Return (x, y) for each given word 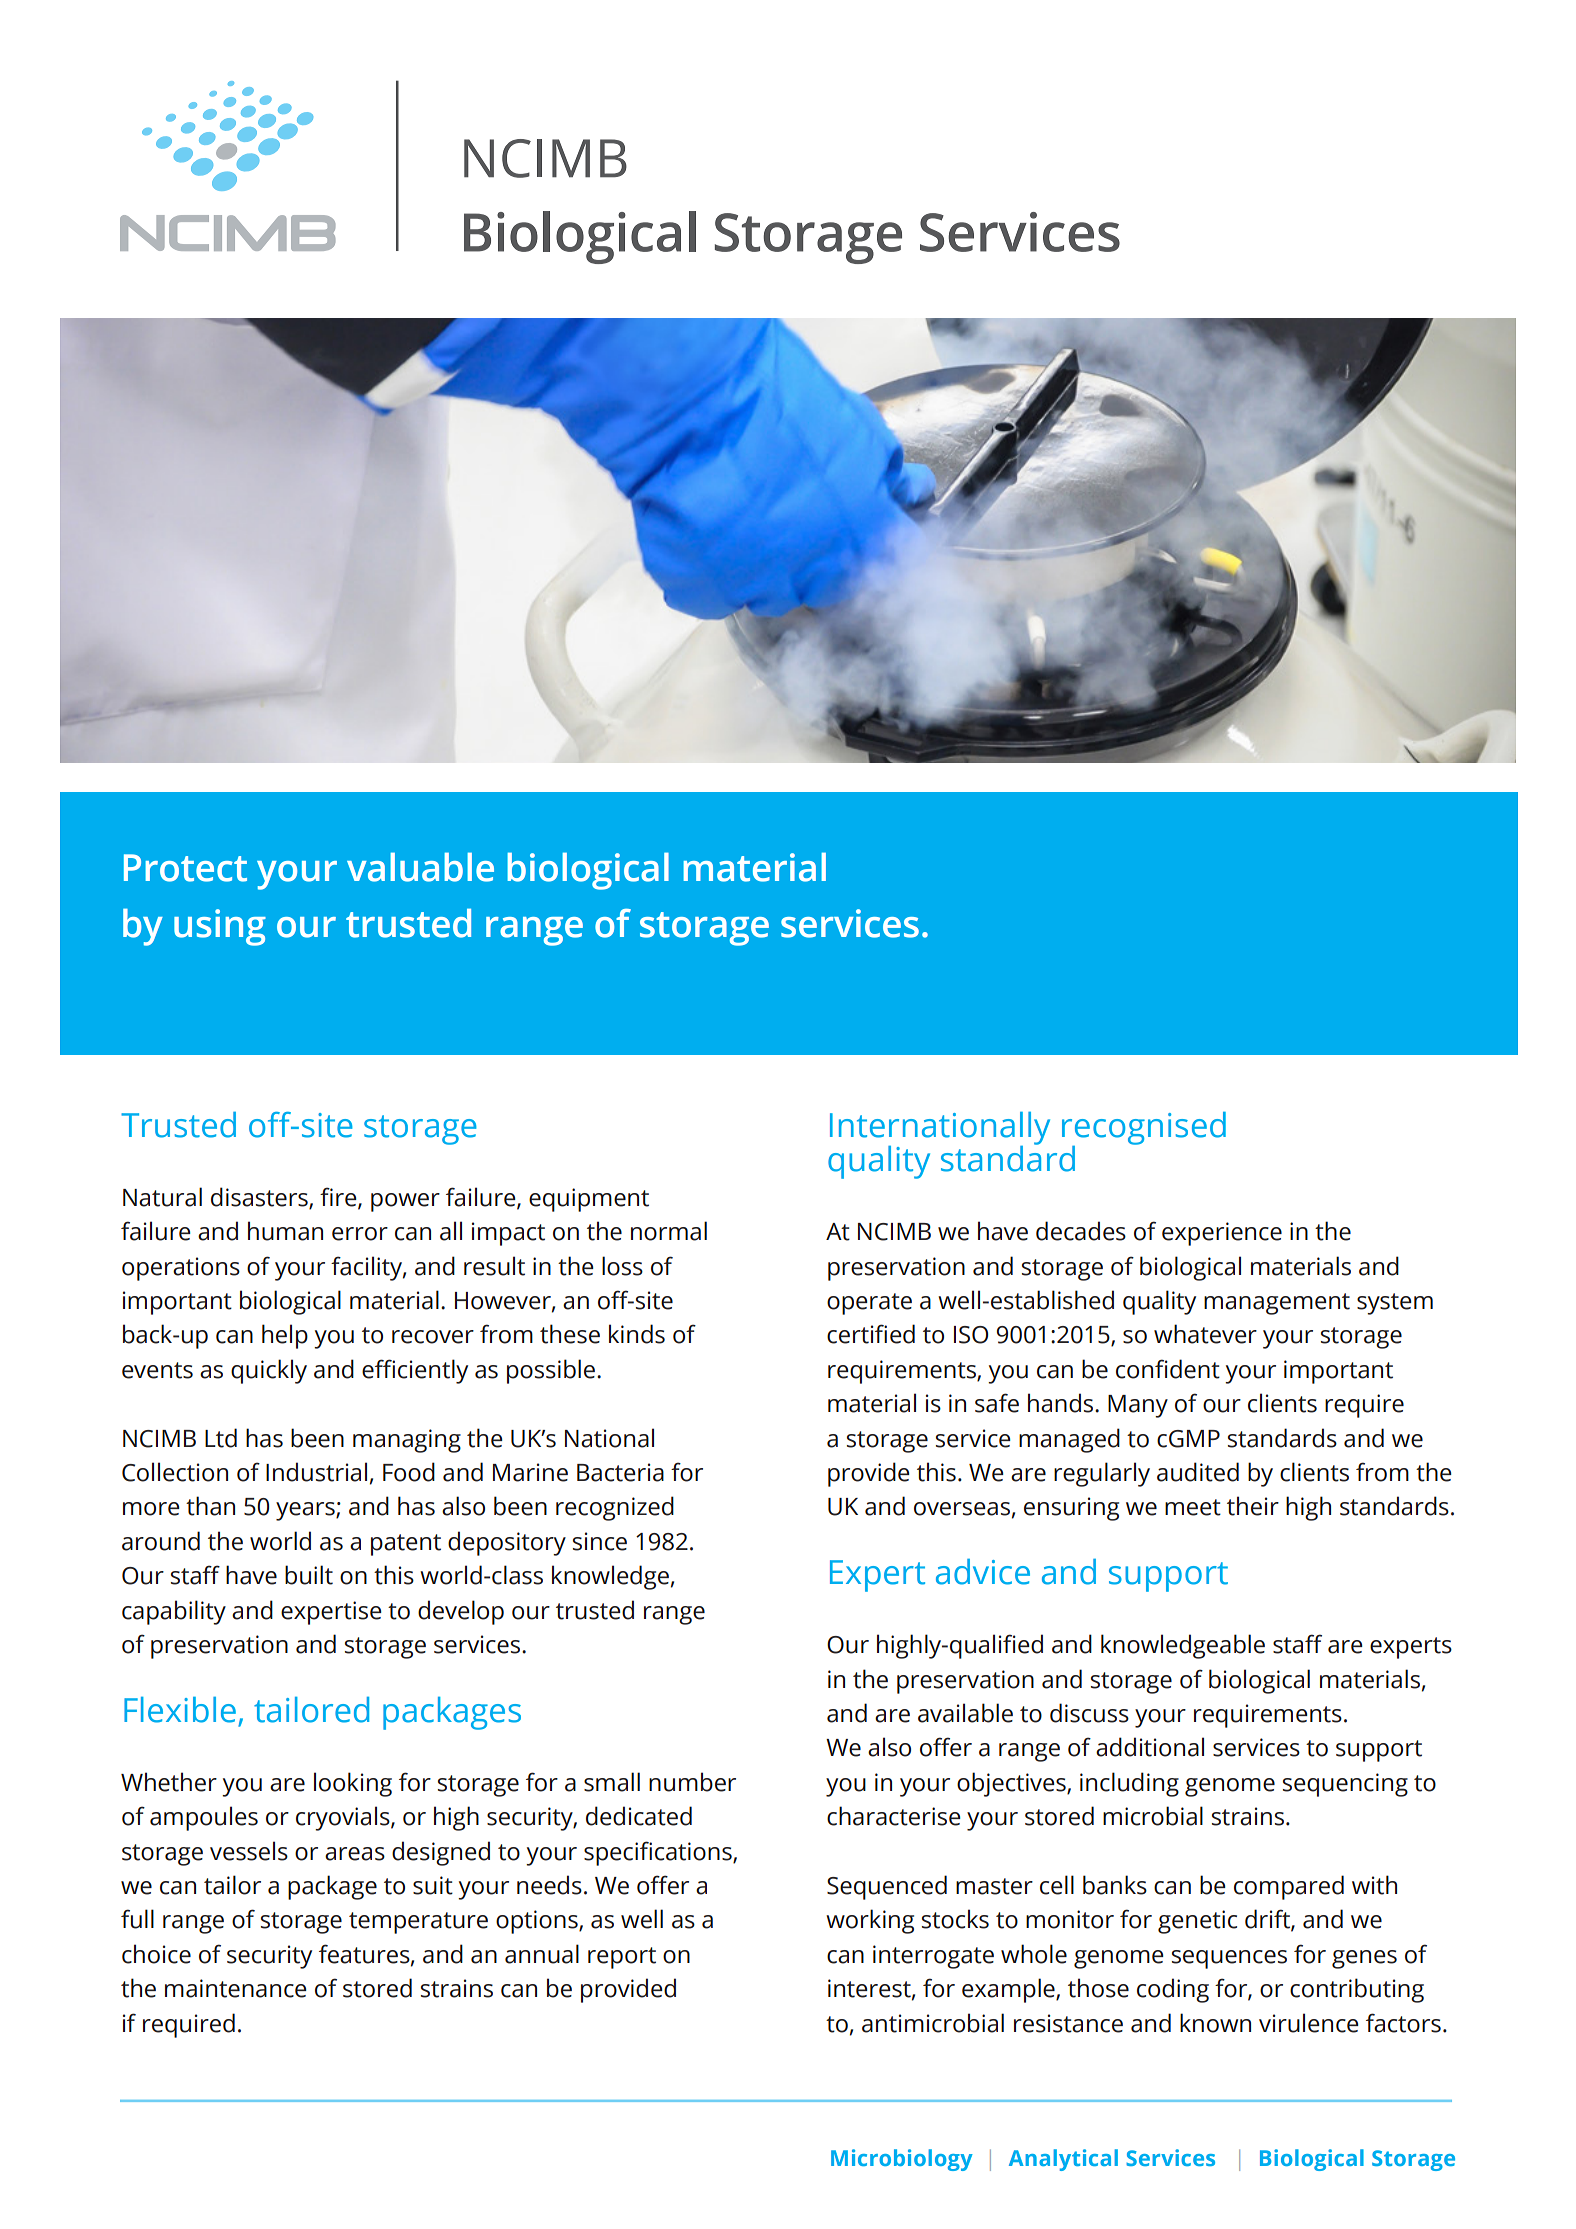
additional (1150, 1747)
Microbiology (902, 2160)
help (285, 1336)
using (220, 927)
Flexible (180, 1710)
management (1277, 1304)
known (1215, 2023)
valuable (420, 867)
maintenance (236, 1988)
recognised (1144, 1129)
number (692, 1782)
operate (869, 1304)
